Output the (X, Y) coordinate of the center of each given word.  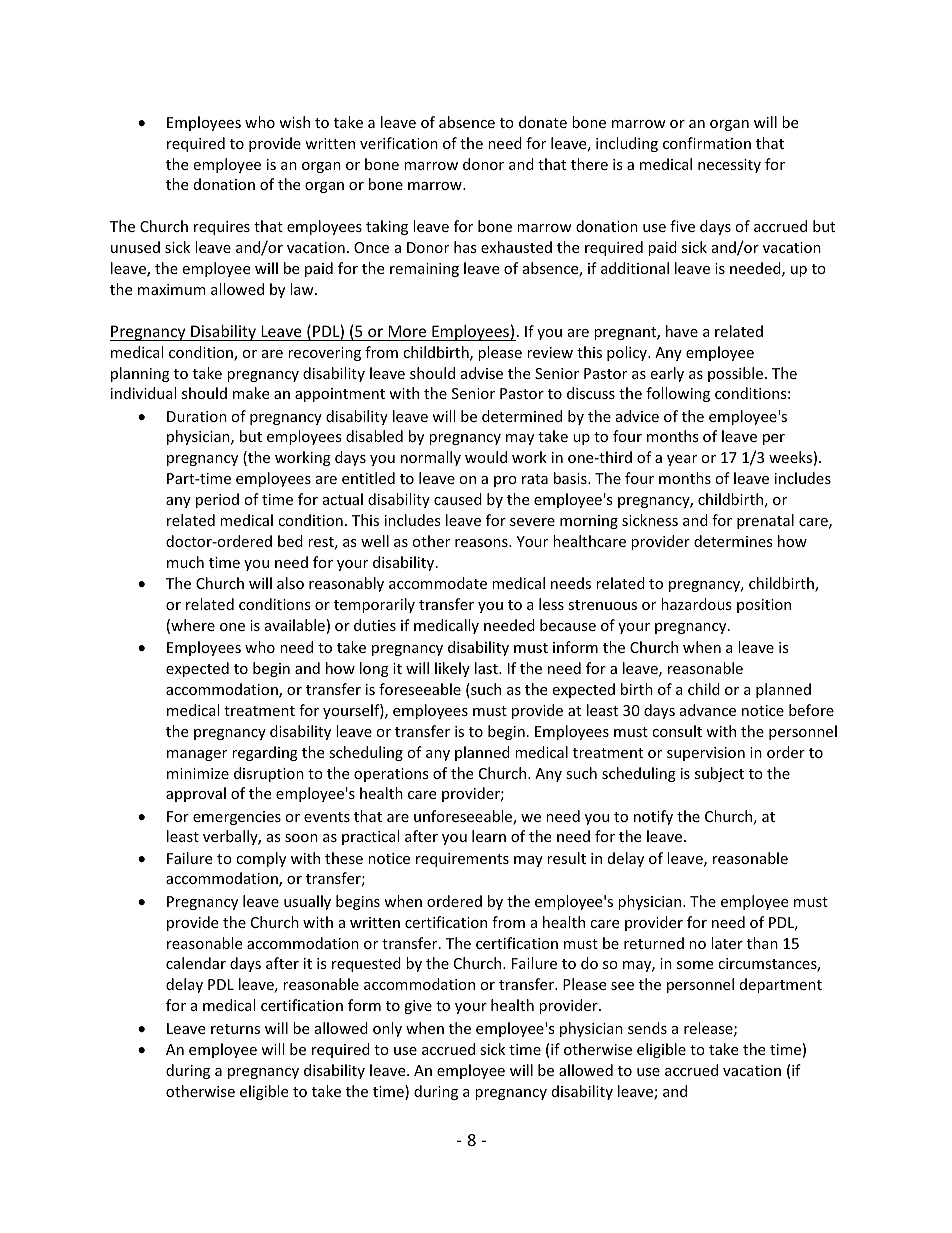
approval (196, 794)
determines (733, 541)
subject (719, 774)
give (418, 1007)
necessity (729, 166)
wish (294, 122)
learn (489, 836)
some (695, 965)
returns (235, 1029)
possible (735, 374)
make (251, 393)
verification (399, 143)
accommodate (438, 583)
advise (482, 373)
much (185, 562)
